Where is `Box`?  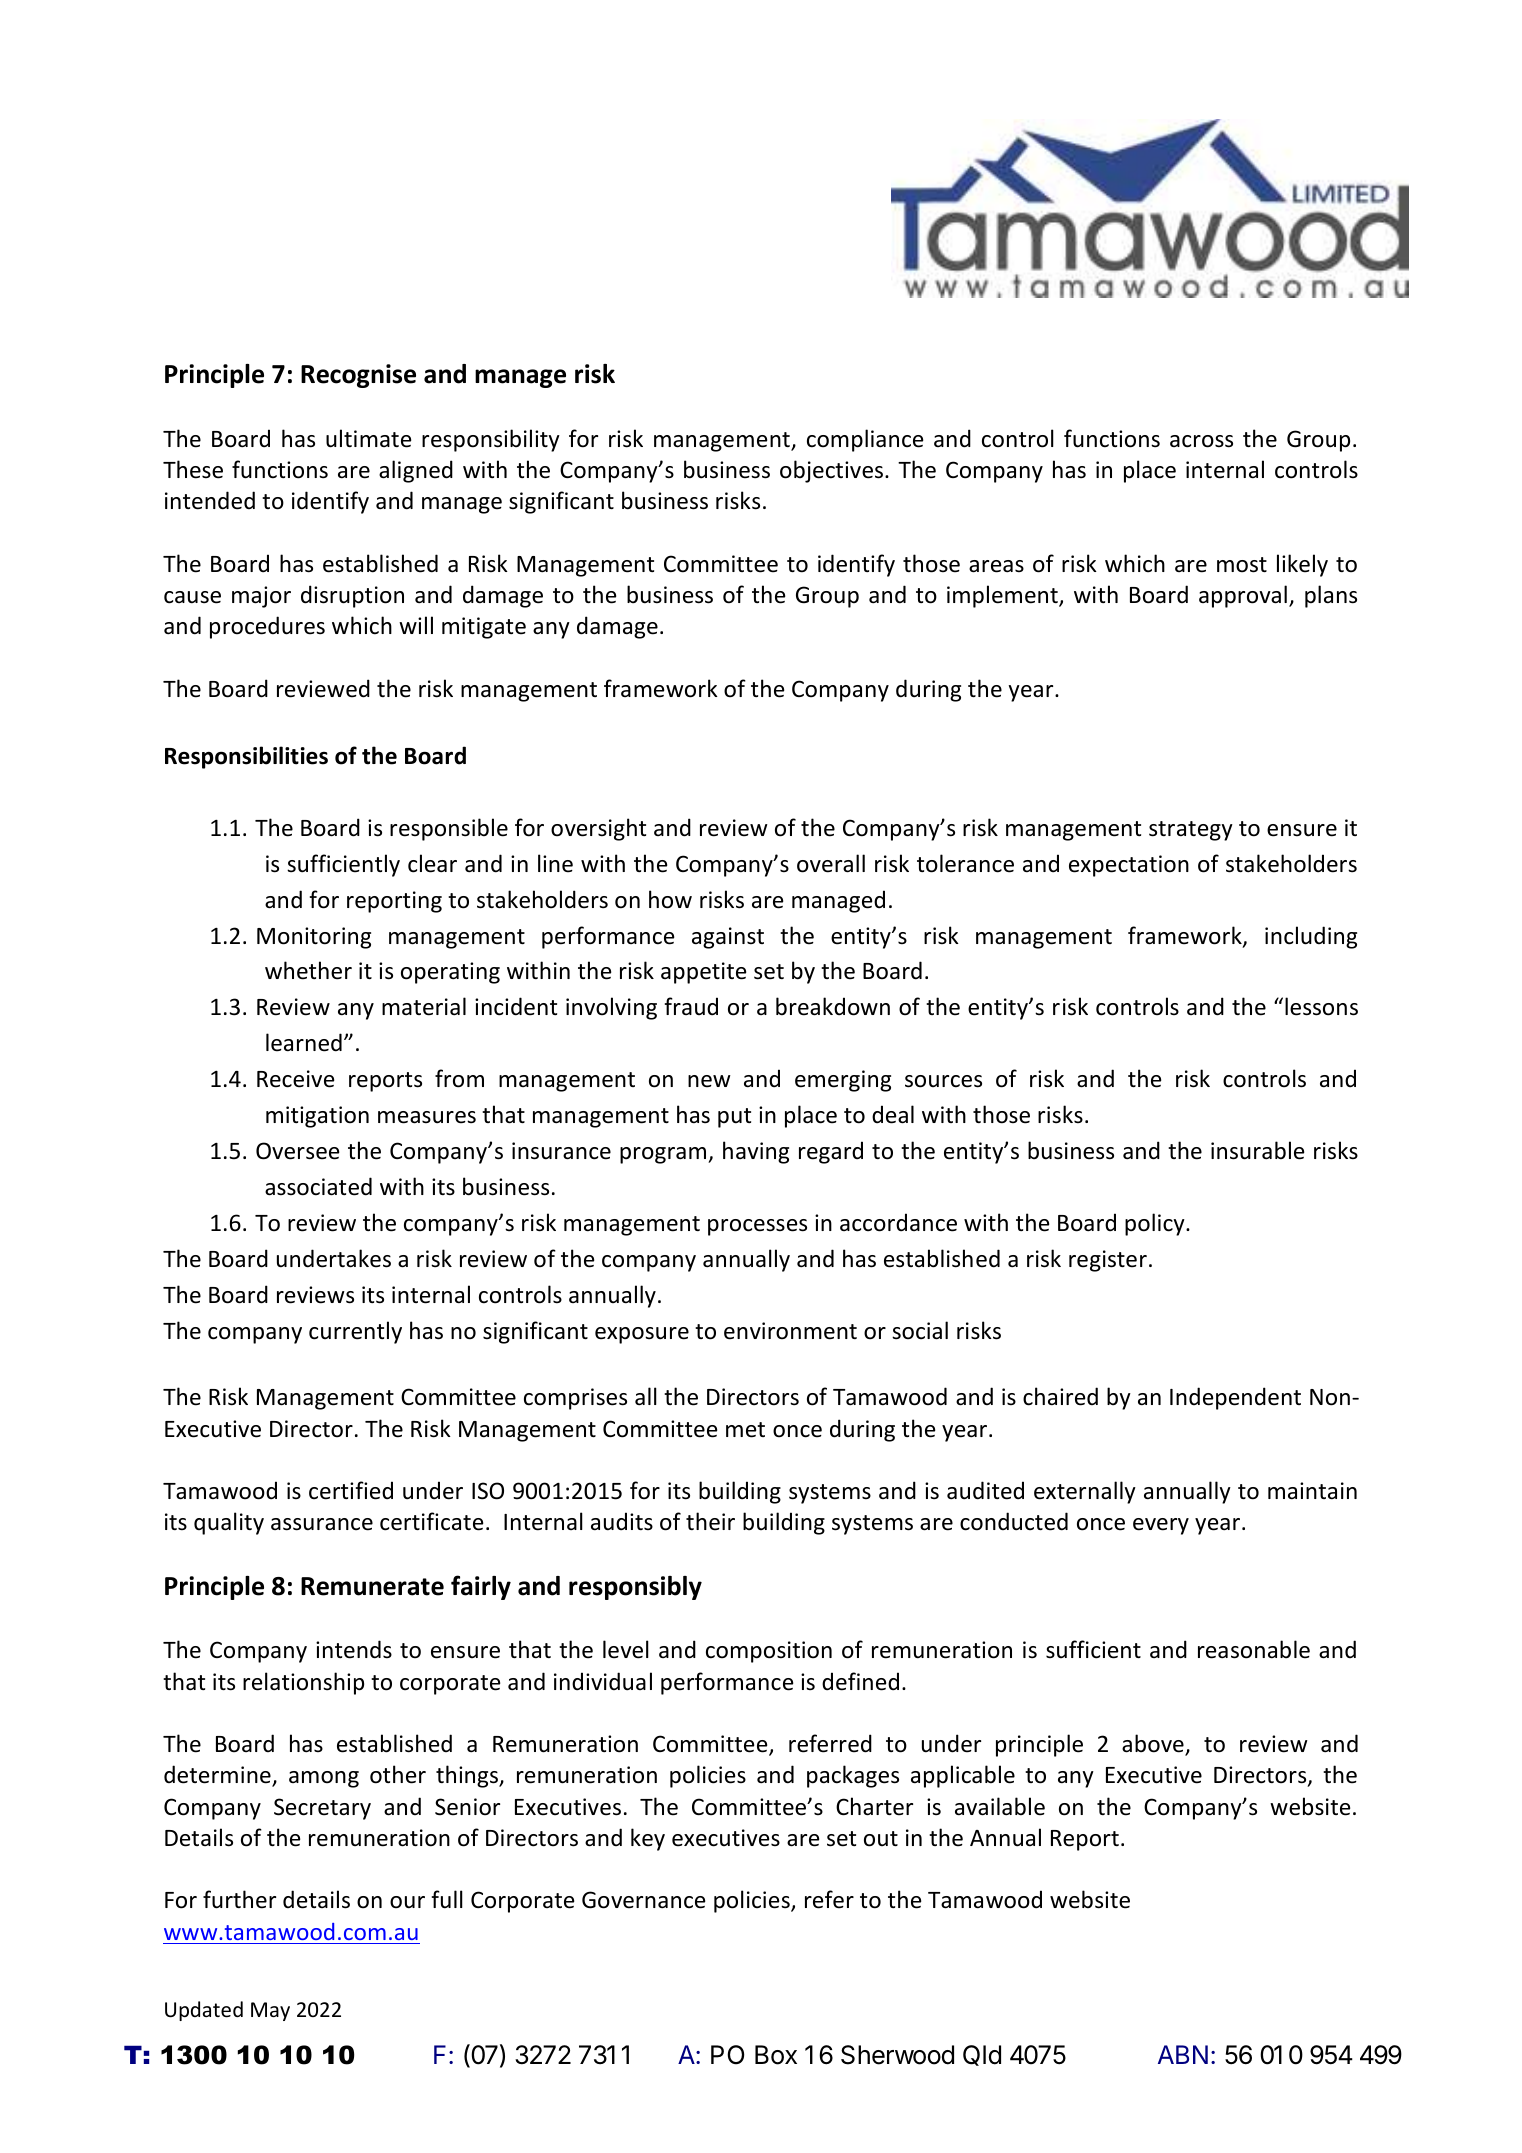
Box is located at coordinates (776, 2055).
